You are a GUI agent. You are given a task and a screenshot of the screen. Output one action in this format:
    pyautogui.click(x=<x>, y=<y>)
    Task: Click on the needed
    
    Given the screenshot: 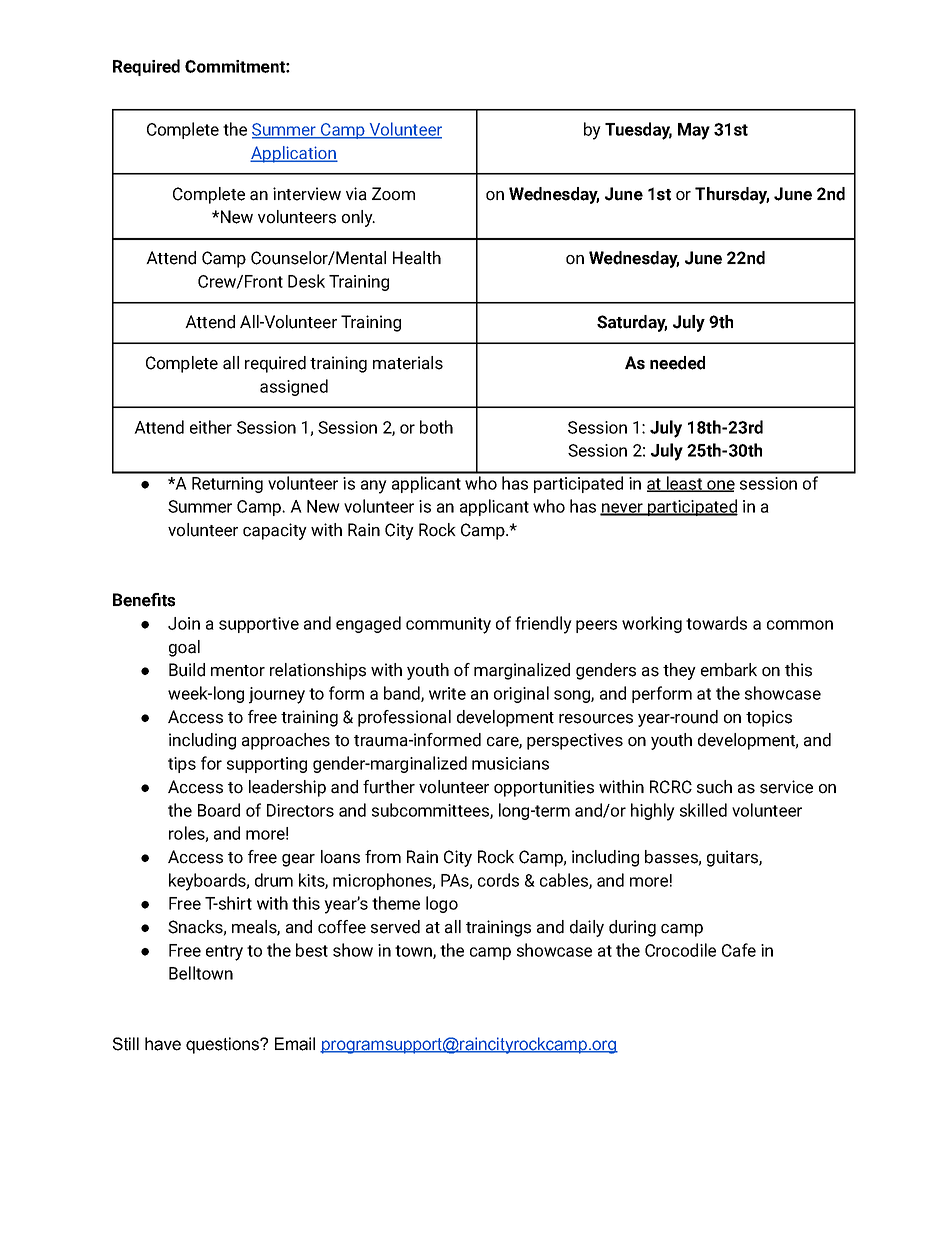 What is the action you would take?
    pyautogui.click(x=677, y=363)
